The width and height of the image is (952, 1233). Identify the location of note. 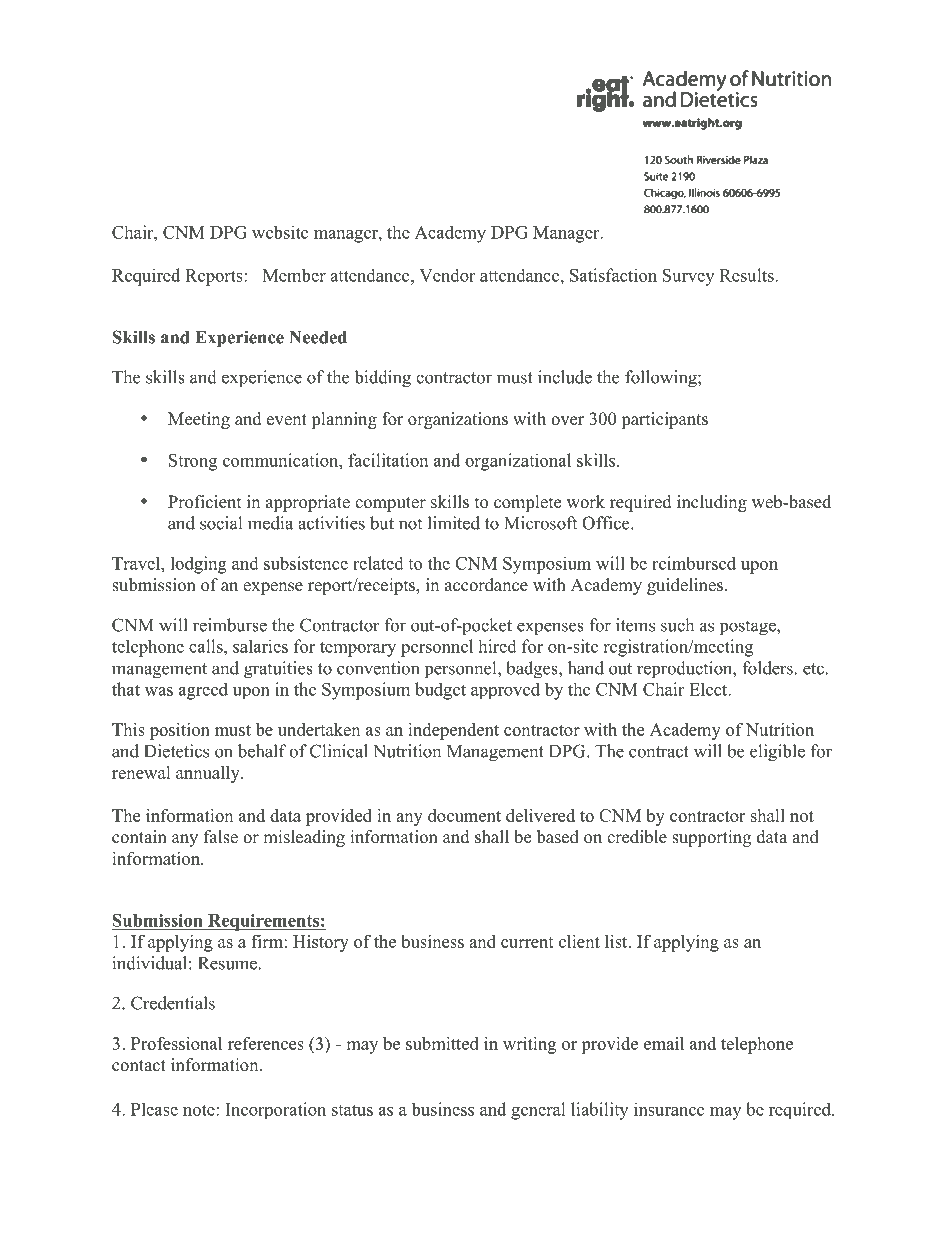
(200, 1110).
